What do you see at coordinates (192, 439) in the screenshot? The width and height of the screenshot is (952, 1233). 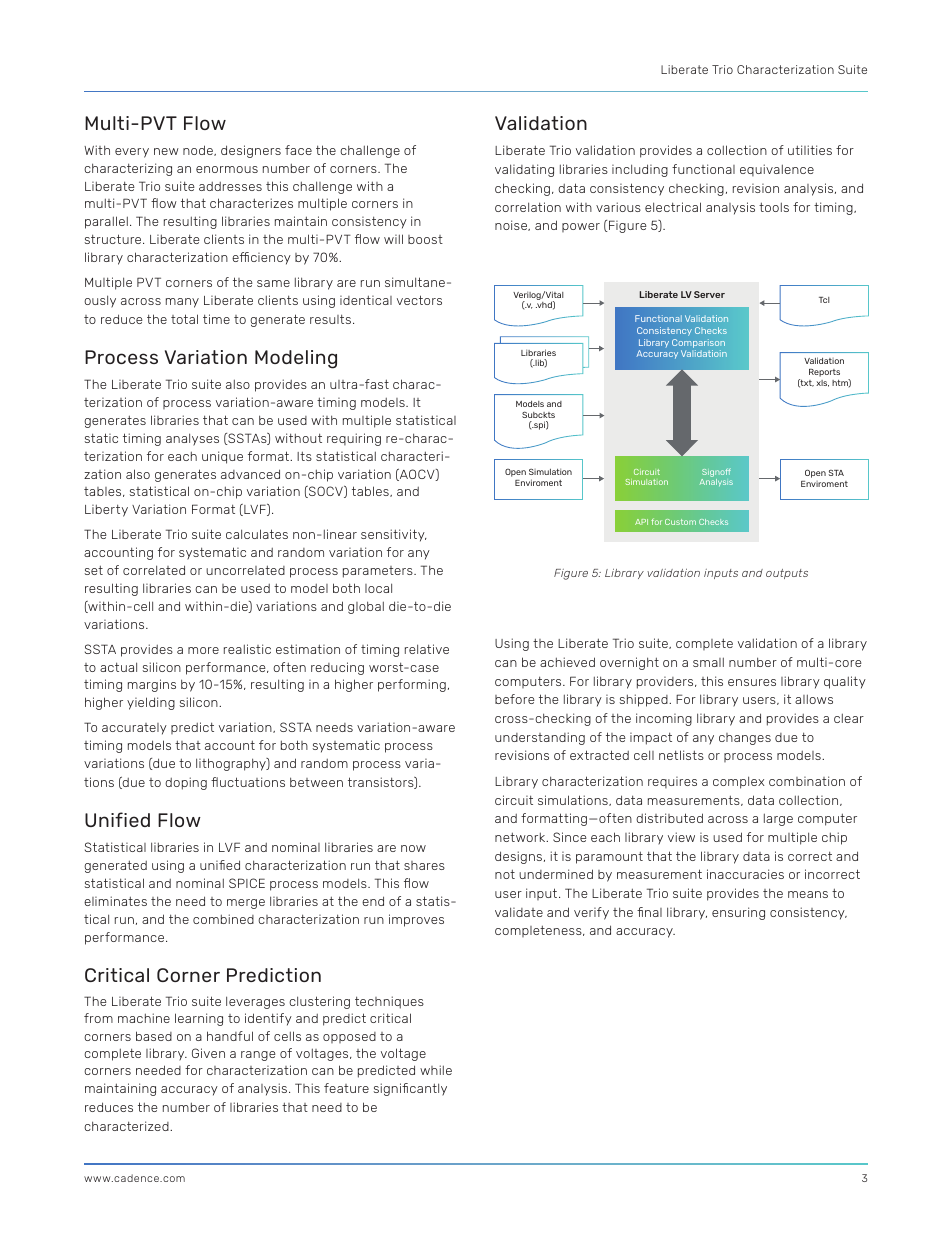 I see `analyses` at bounding box center [192, 439].
